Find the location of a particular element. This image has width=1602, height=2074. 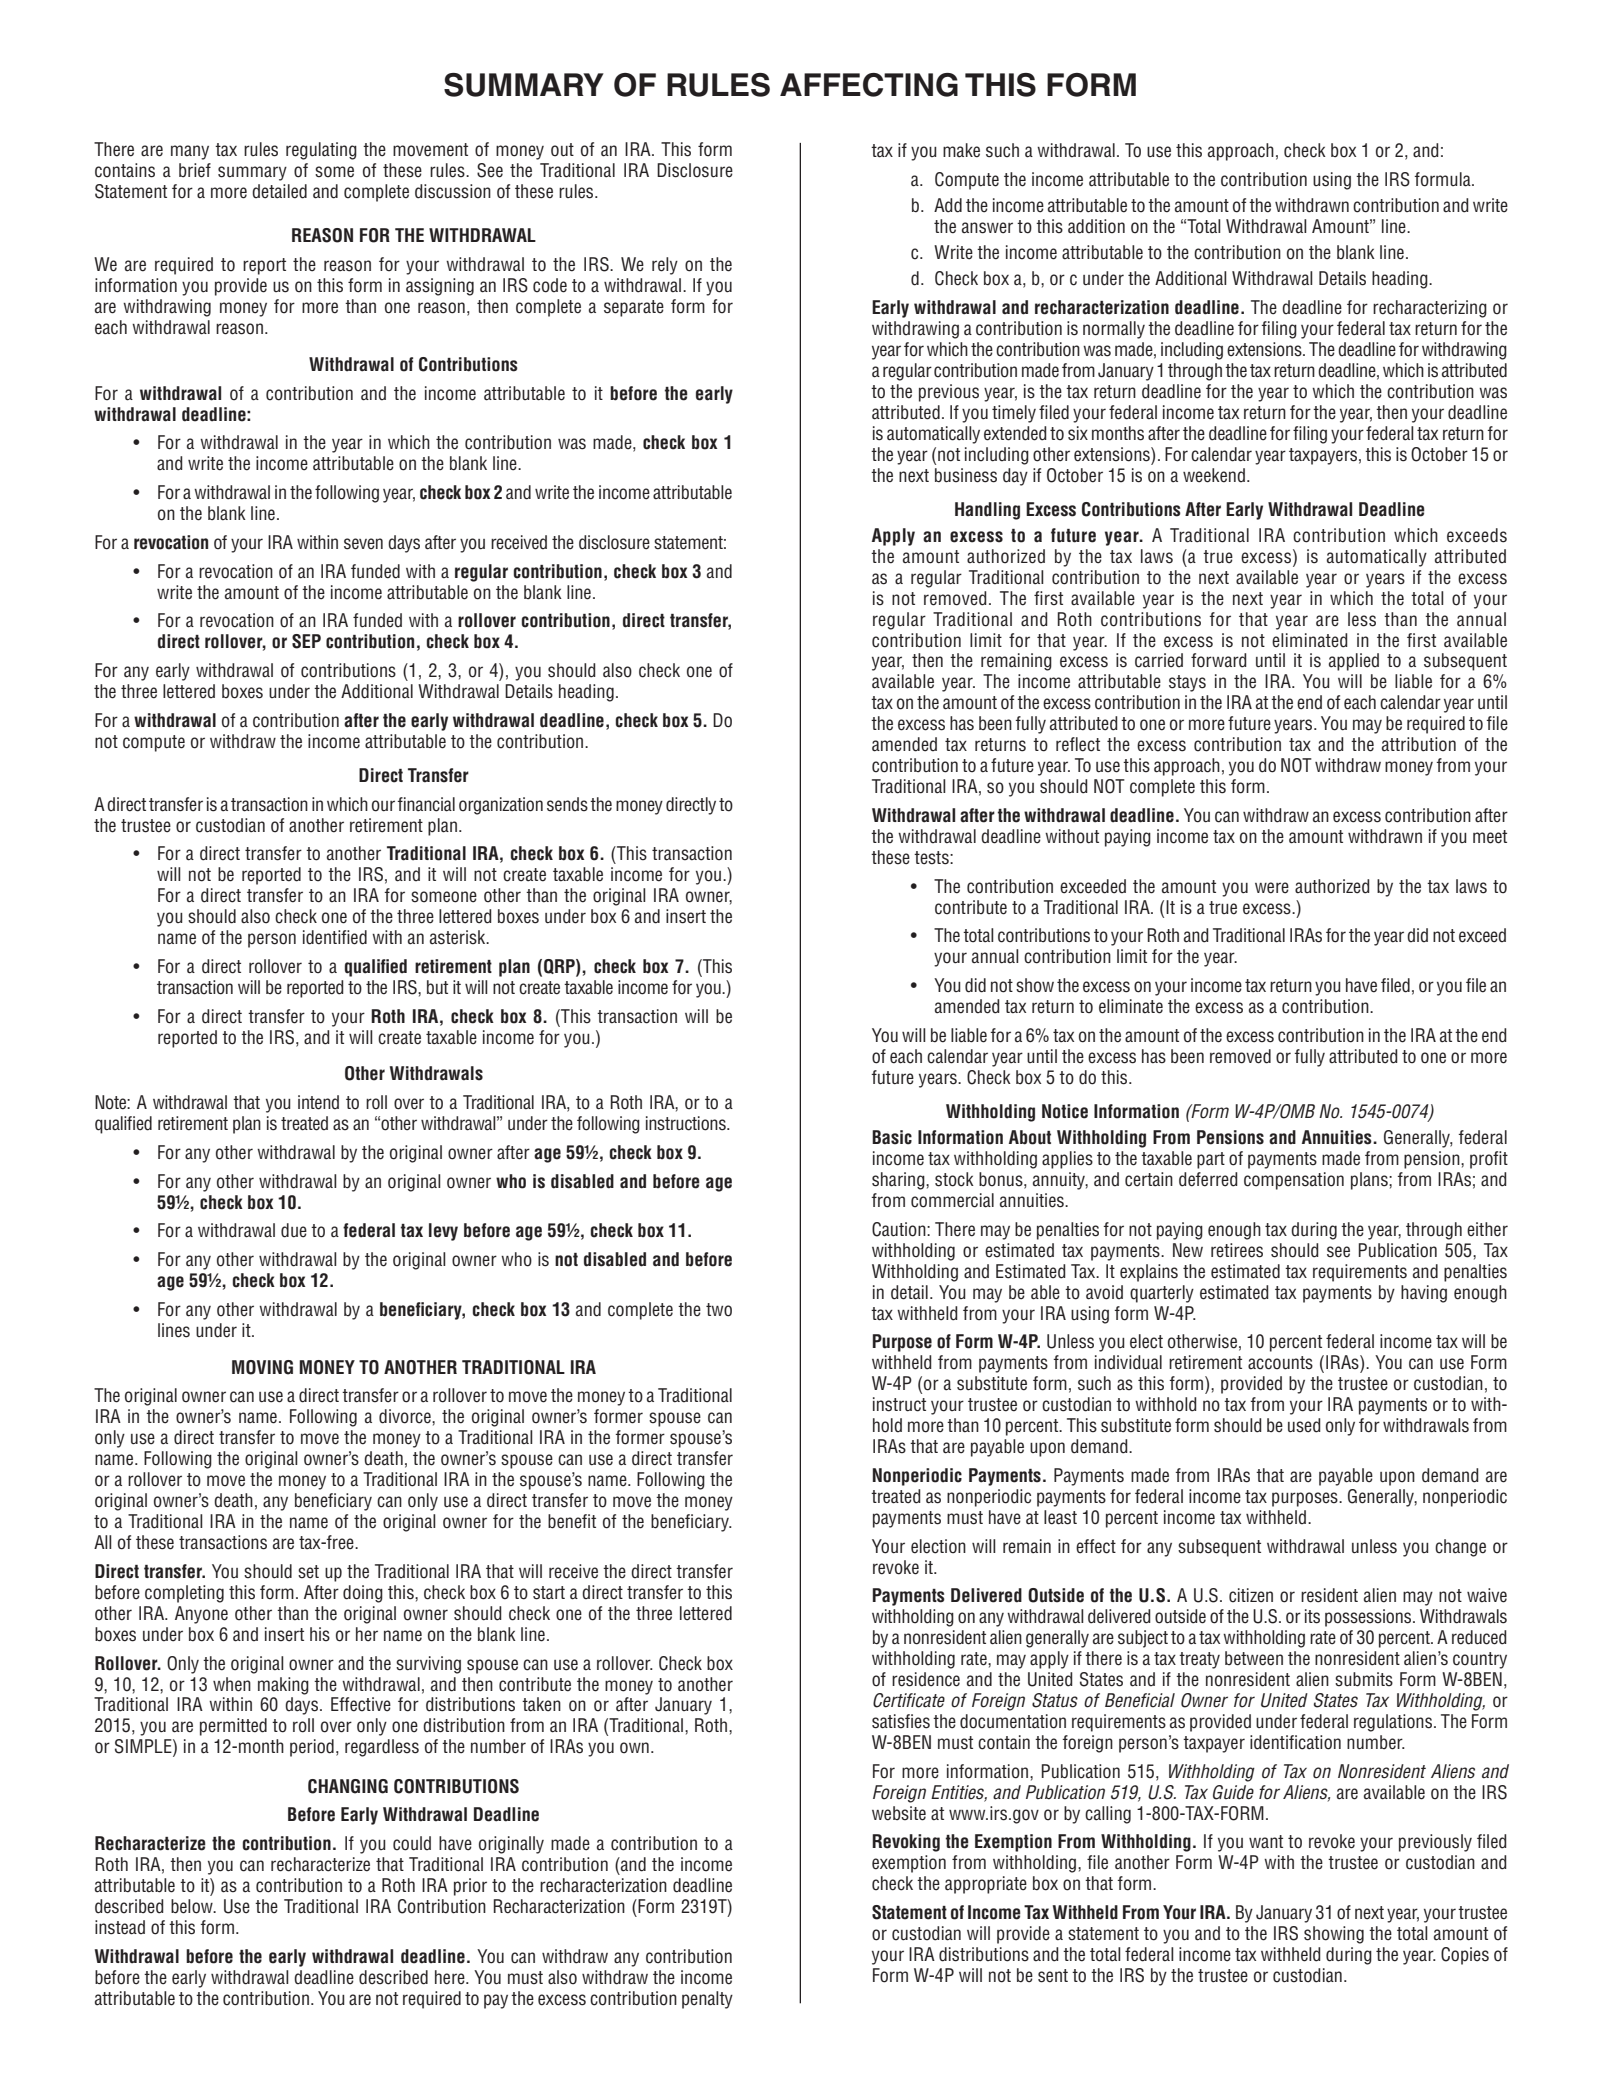

compensation is located at coordinates (1294, 1181).
